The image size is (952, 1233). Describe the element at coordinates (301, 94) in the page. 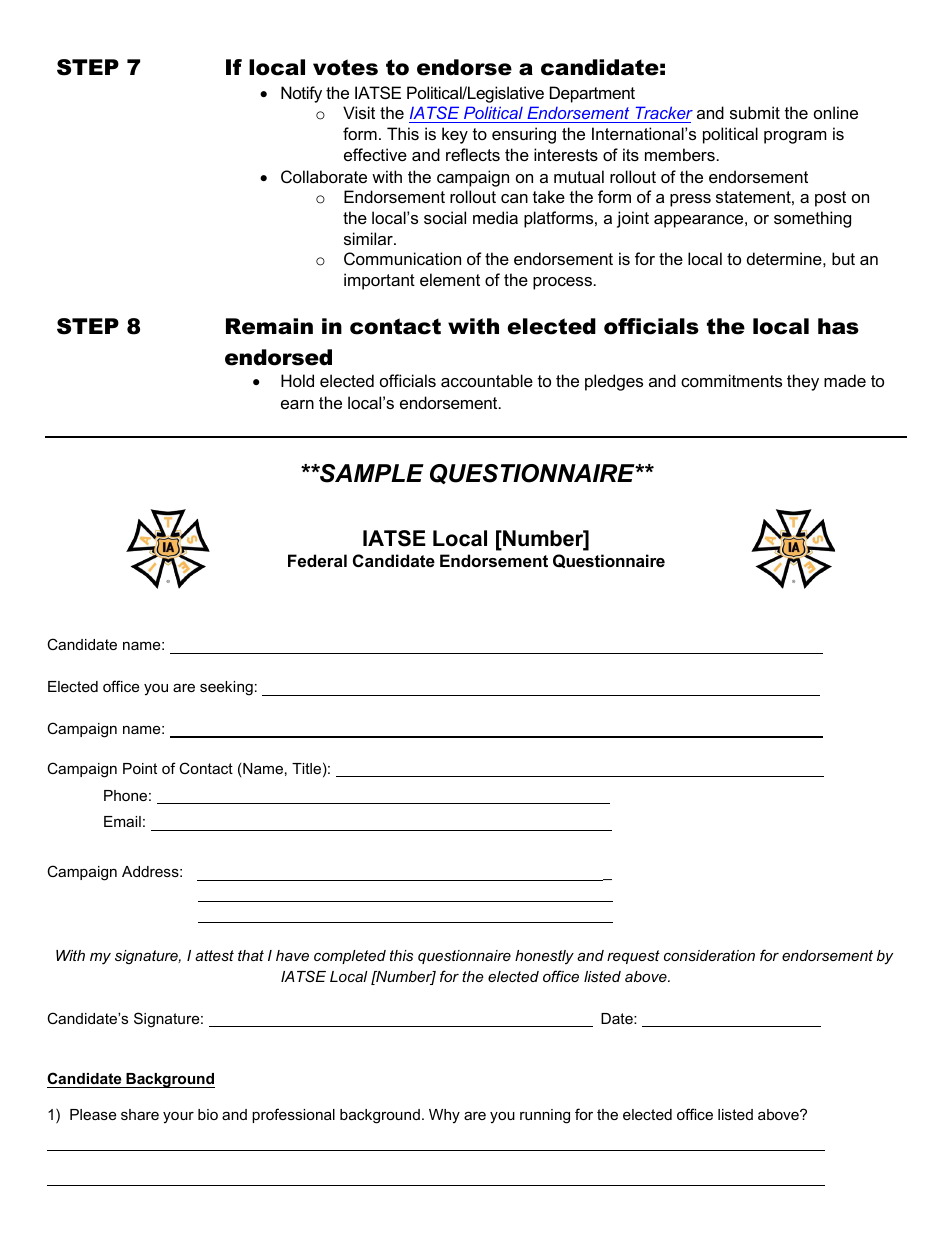

I see `Notify` at that location.
